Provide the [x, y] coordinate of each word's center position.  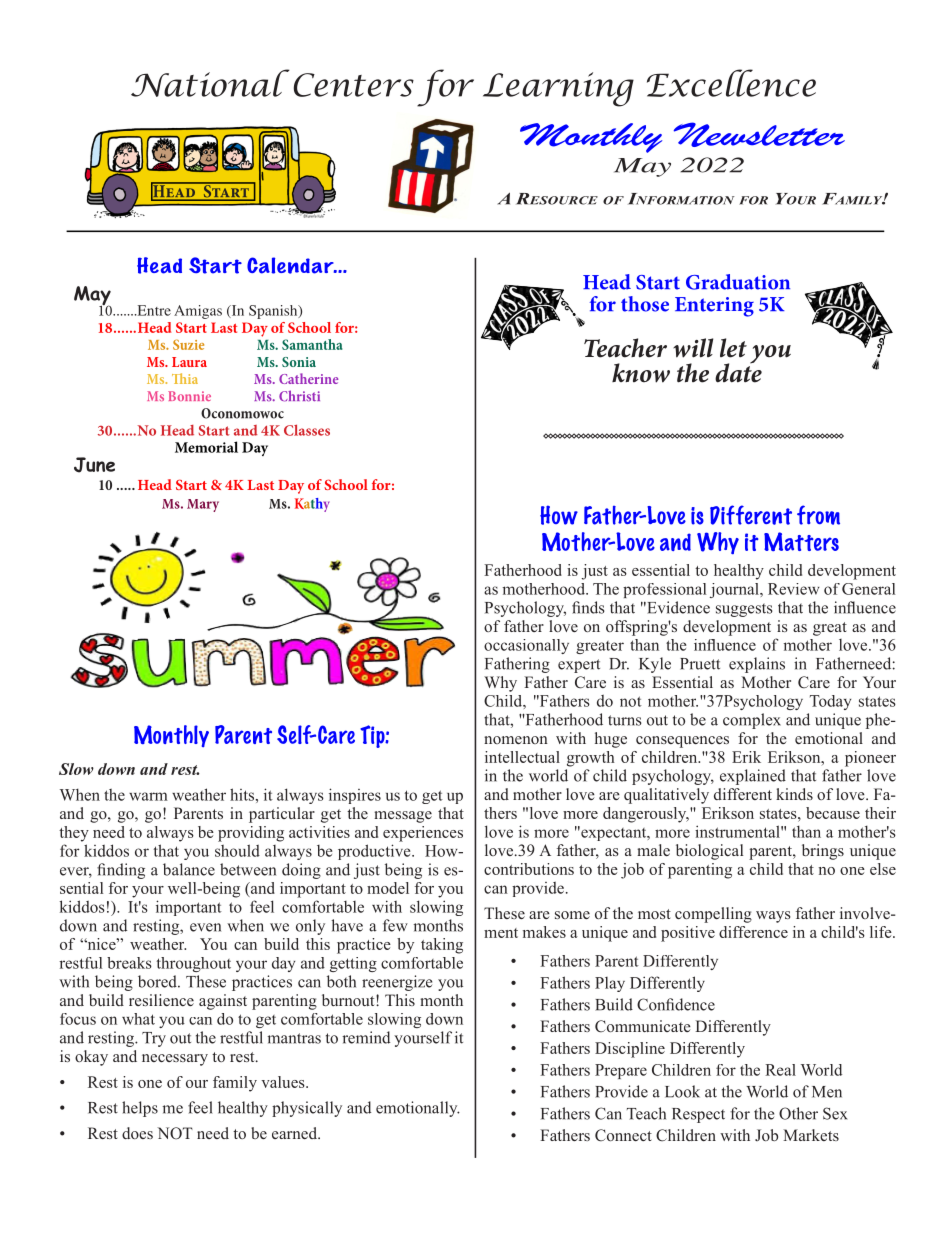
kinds [794, 794]
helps [140, 1109]
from [818, 515]
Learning [558, 89]
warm [148, 796]
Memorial [206, 447]
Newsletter [759, 134]
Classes [307, 430]
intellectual [522, 757]
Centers [354, 85]
